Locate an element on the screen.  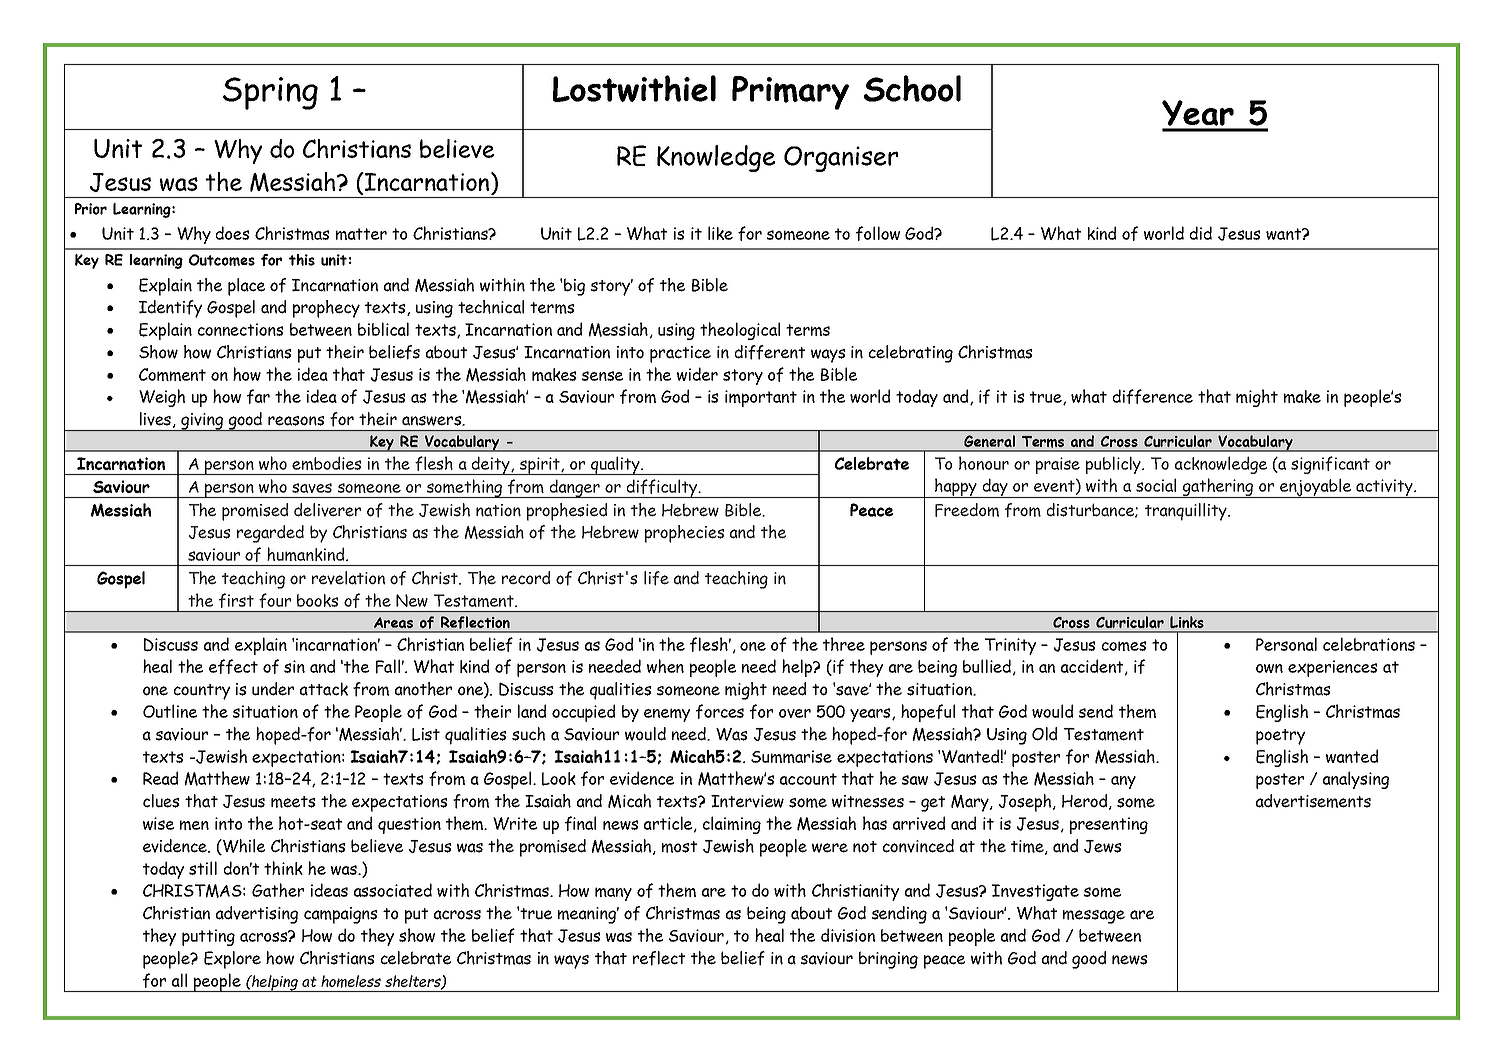
message is located at coordinates (1094, 917).
